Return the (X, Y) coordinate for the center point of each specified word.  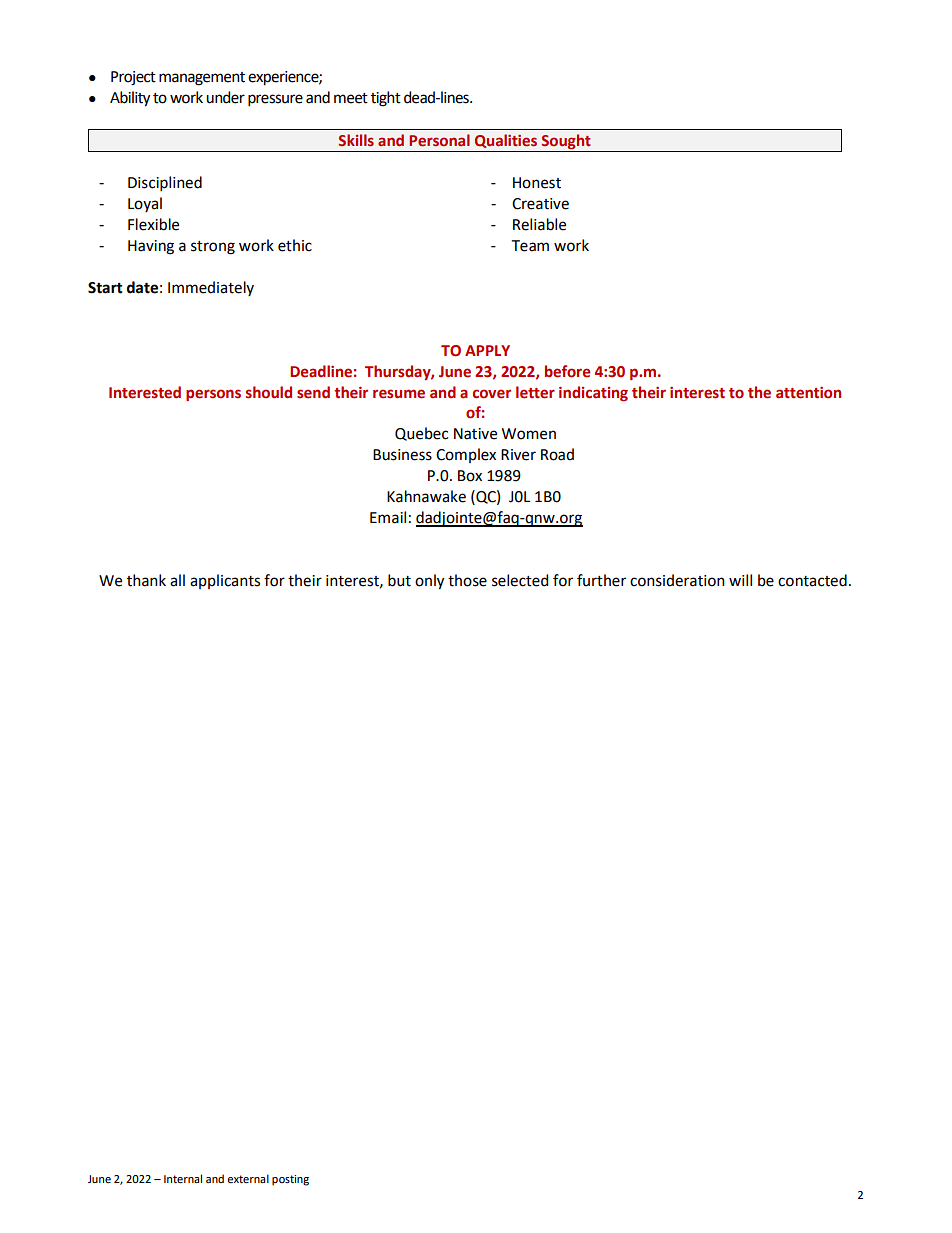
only (429, 582)
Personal (439, 140)
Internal (183, 1178)
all (177, 580)
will (740, 580)
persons (213, 395)
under (225, 97)
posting (290, 1180)
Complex (466, 455)
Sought (566, 141)
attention (808, 393)
